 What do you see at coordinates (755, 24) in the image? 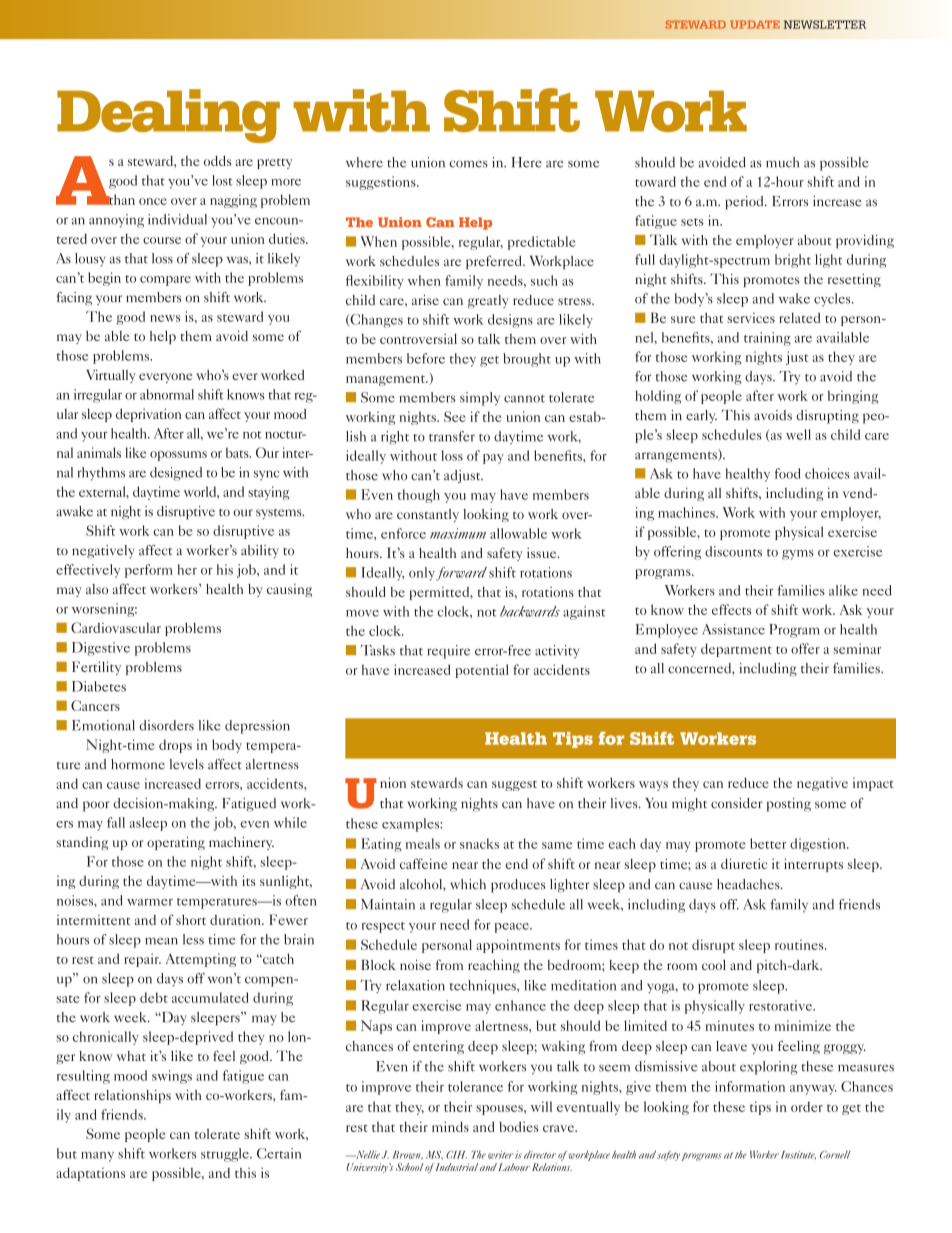
I see `UPDATE` at bounding box center [755, 24].
